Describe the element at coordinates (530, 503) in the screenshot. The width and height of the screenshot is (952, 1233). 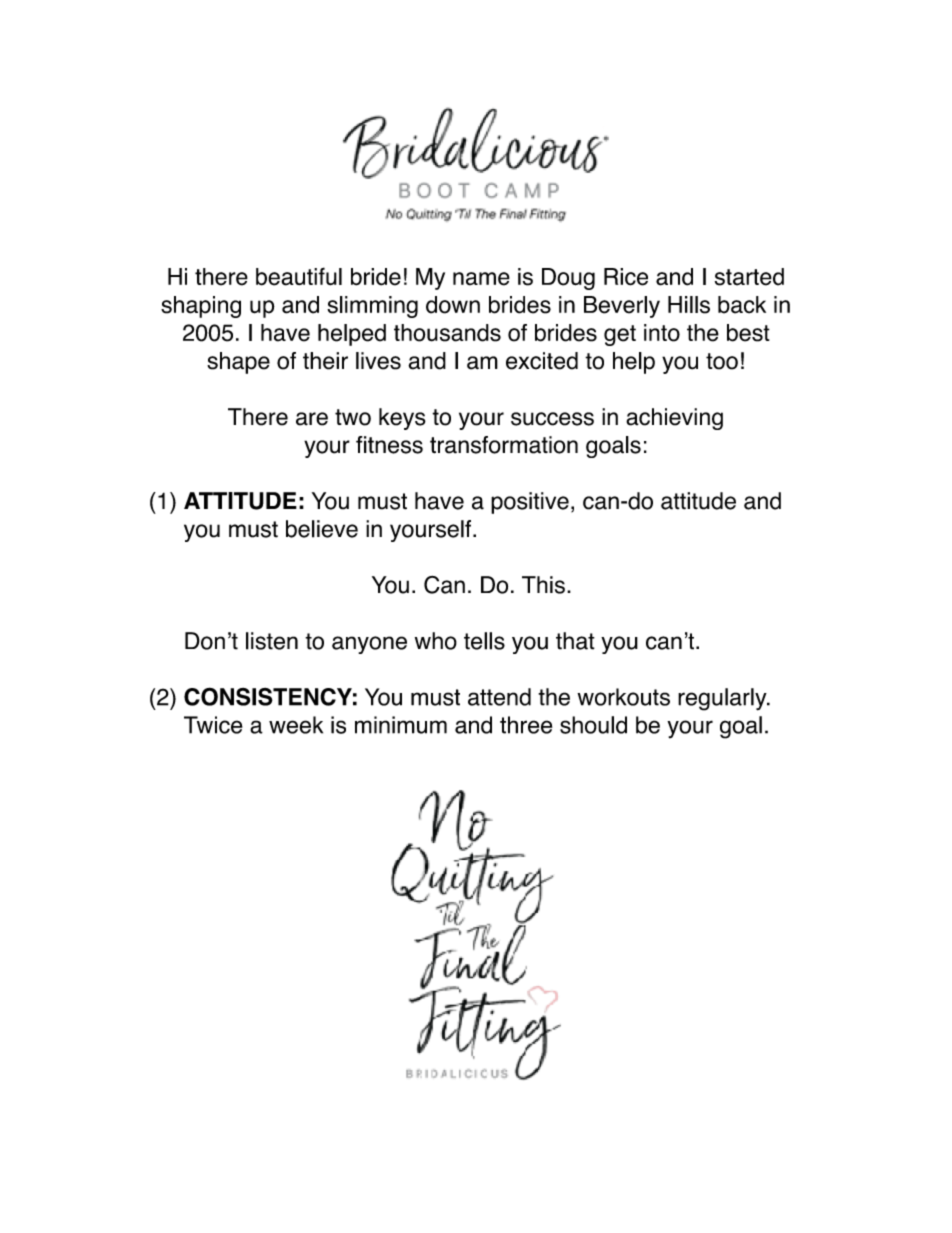
I see `positive` at that location.
